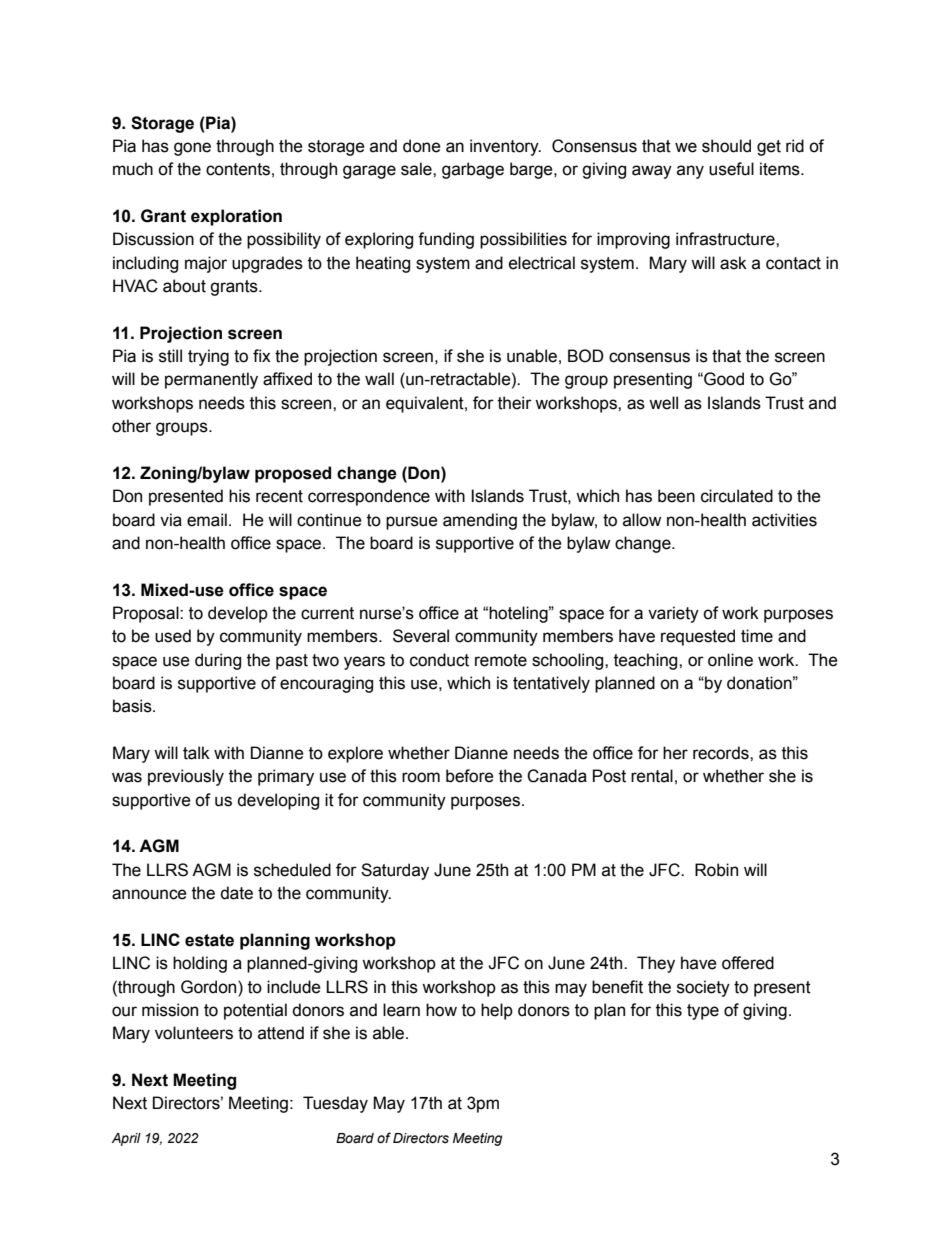 This image has height=1233, width=952. Describe the element at coordinates (515, 403) in the image. I see `their` at that location.
